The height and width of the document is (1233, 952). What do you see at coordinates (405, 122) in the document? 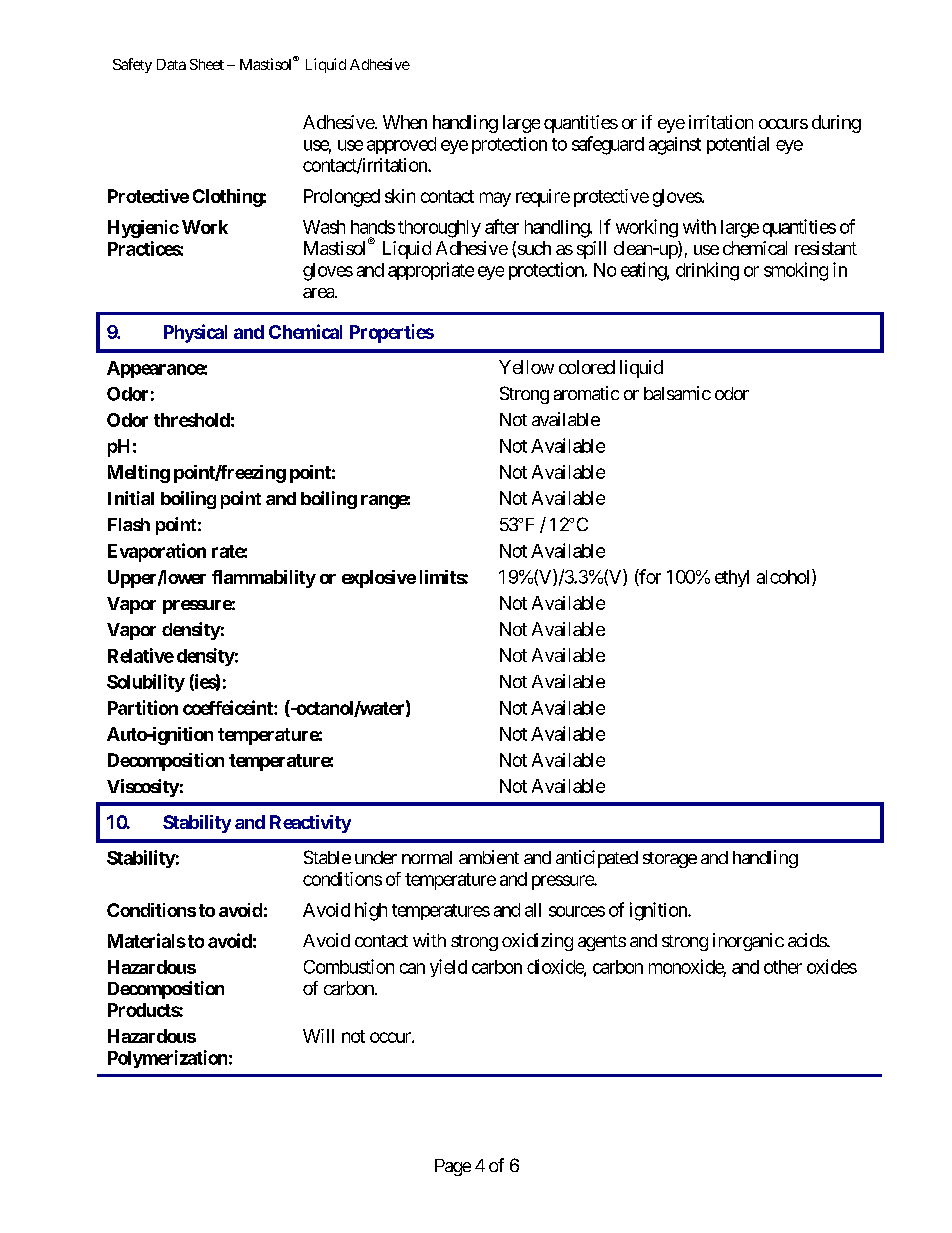
I see `When` at bounding box center [405, 122].
